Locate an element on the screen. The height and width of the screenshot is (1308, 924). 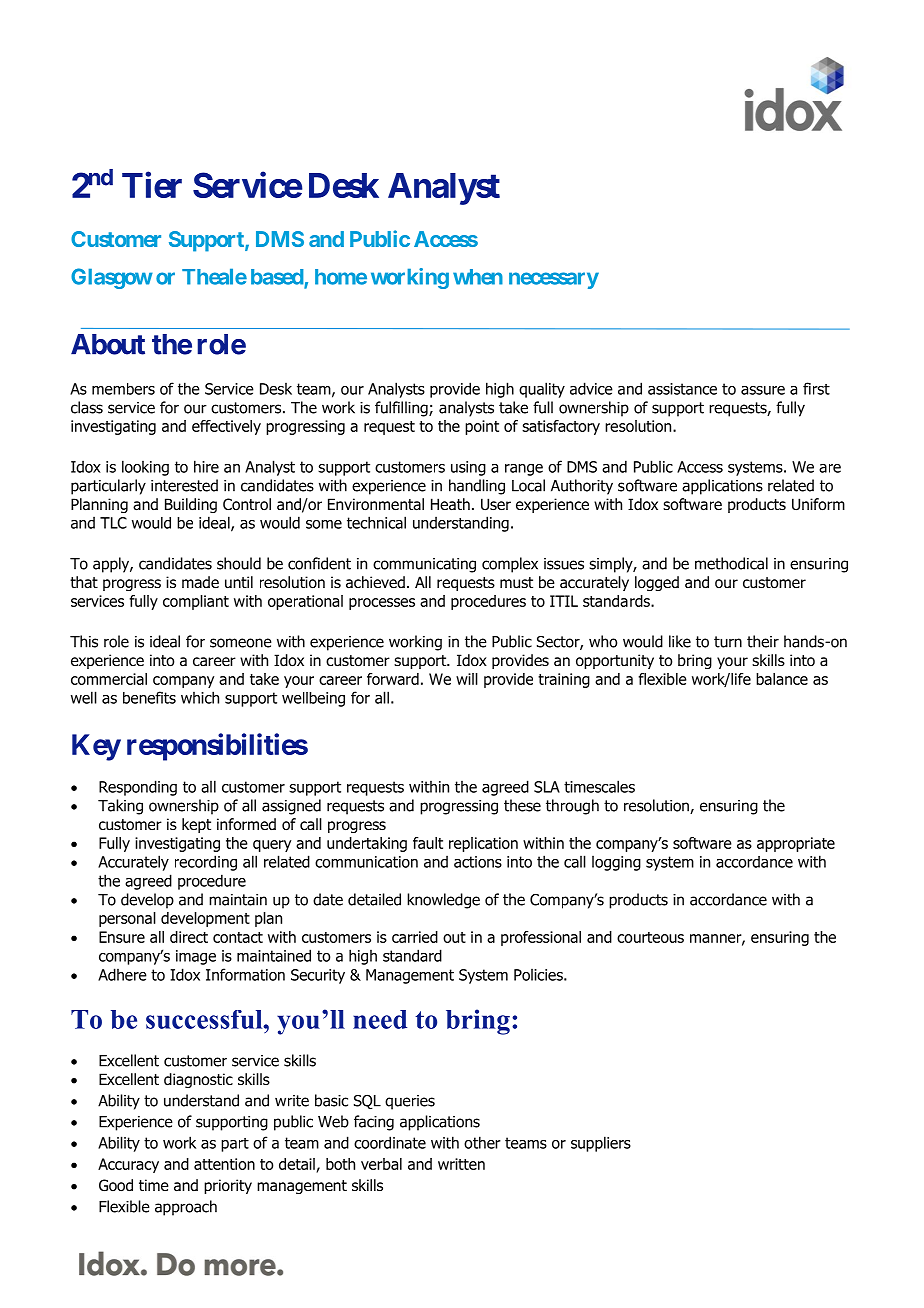
necessary is located at coordinates (554, 280).
